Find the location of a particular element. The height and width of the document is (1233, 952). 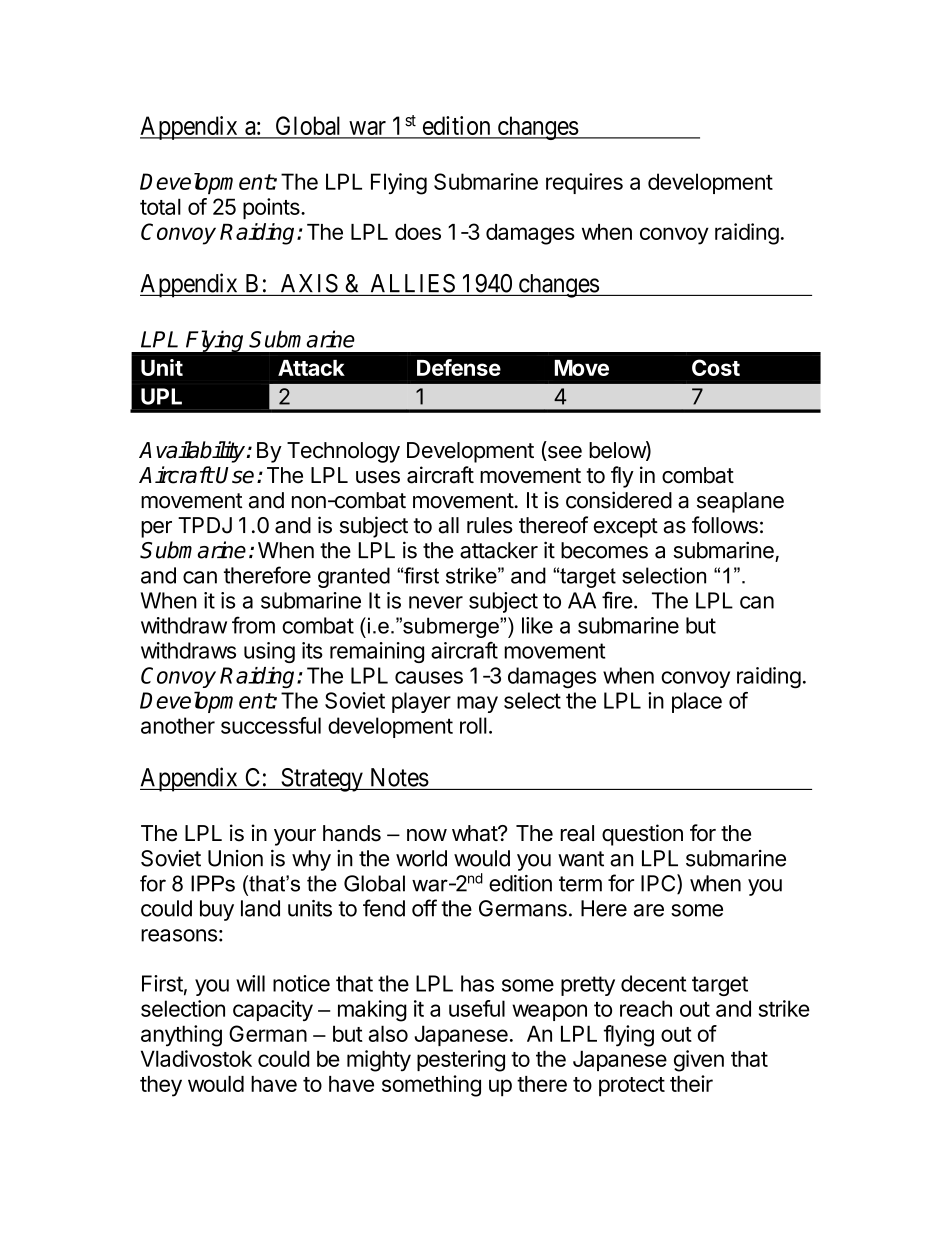

does is located at coordinates (418, 232).
